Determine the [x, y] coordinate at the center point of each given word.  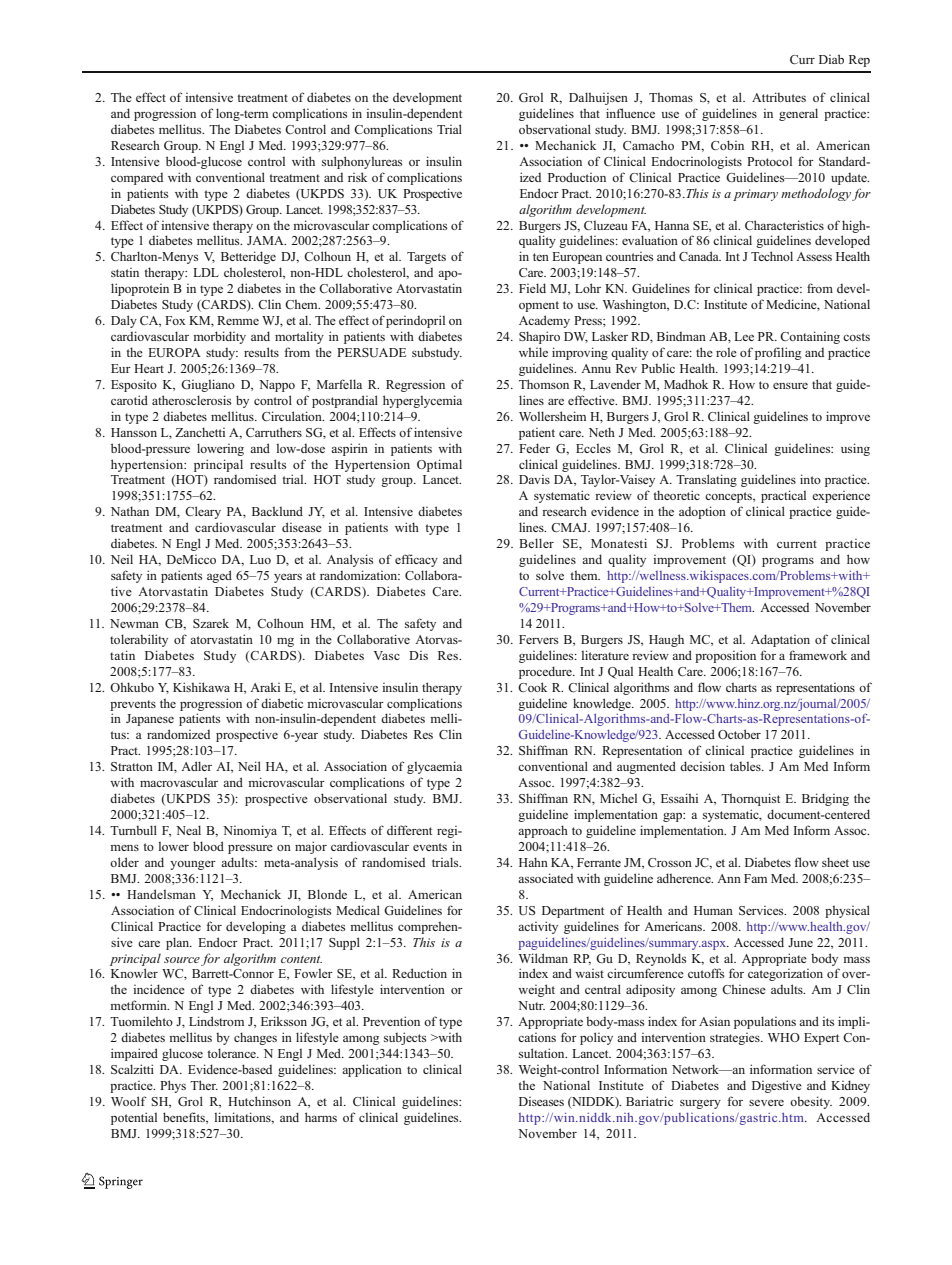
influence [630, 113]
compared [137, 179]
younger [193, 865]
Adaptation [780, 640]
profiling [778, 353]
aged [219, 576]
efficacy [416, 560]
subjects [405, 1038]
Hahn [533, 862]
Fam [755, 878]
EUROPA [174, 353]
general [798, 114]
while [533, 352]
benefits [185, 1118]
